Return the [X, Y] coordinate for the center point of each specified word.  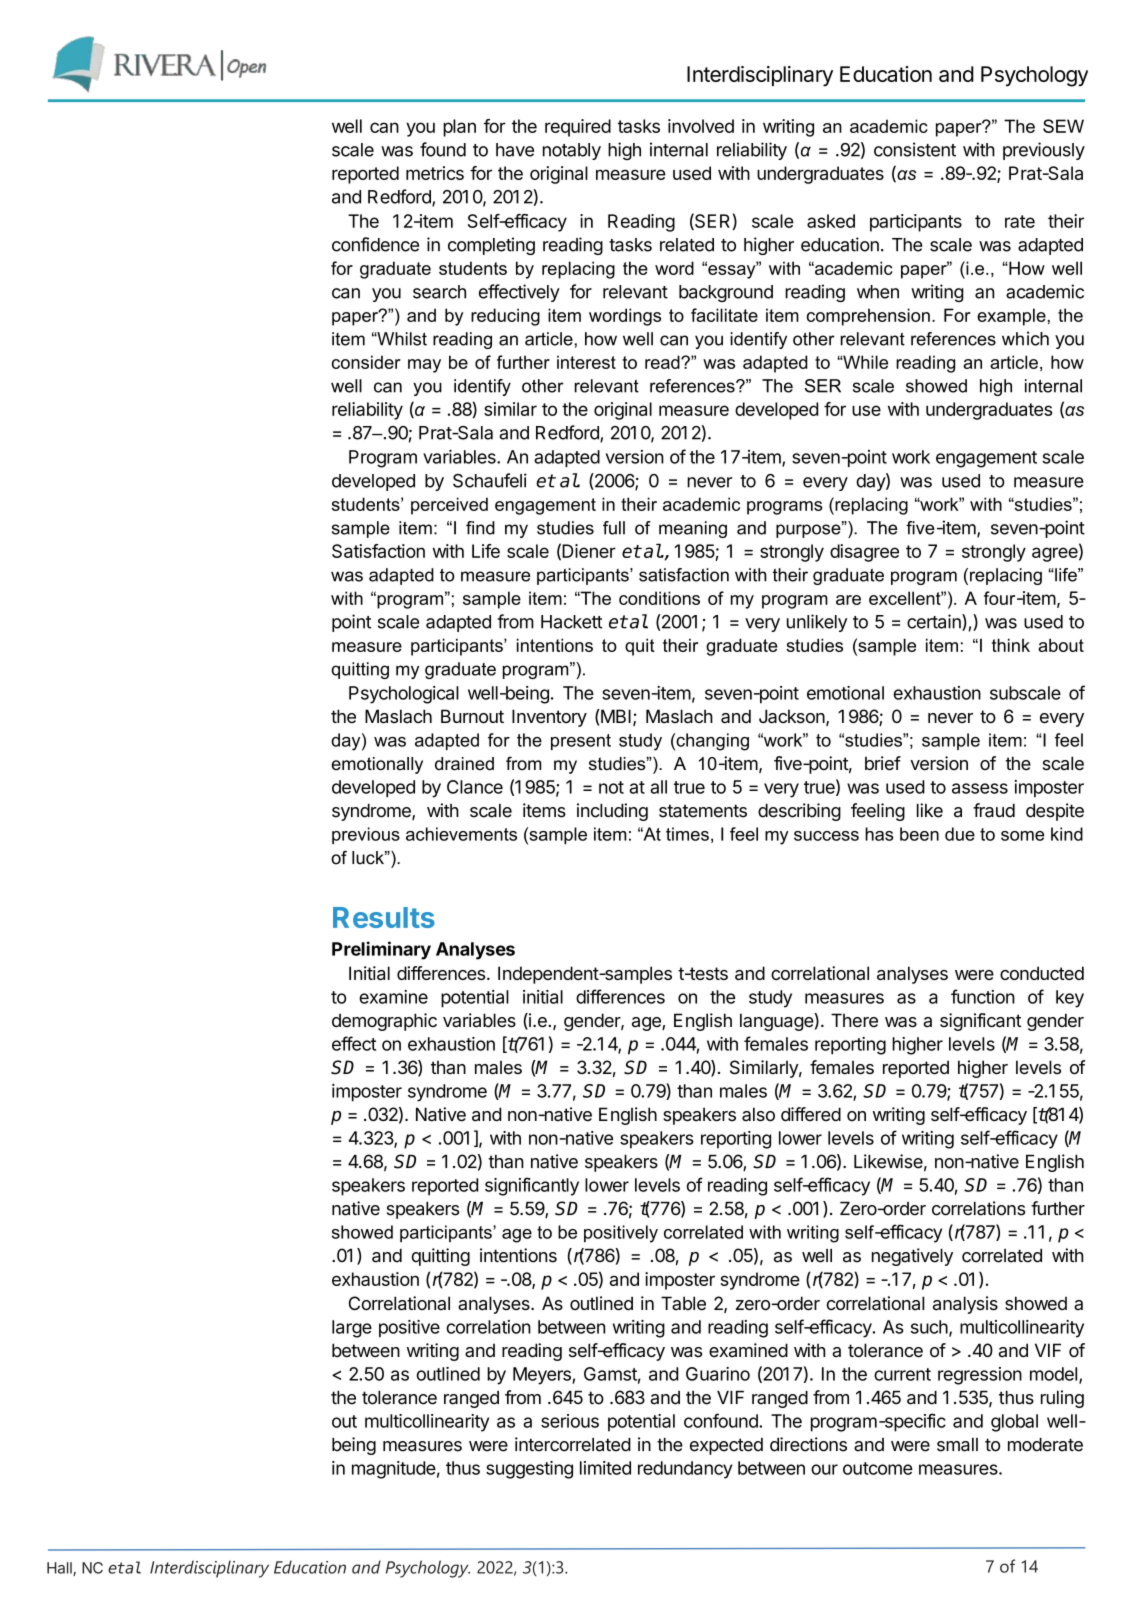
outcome [878, 1468]
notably [572, 151]
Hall [60, 1569]
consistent [915, 149]
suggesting [529, 1470]
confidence [375, 244]
